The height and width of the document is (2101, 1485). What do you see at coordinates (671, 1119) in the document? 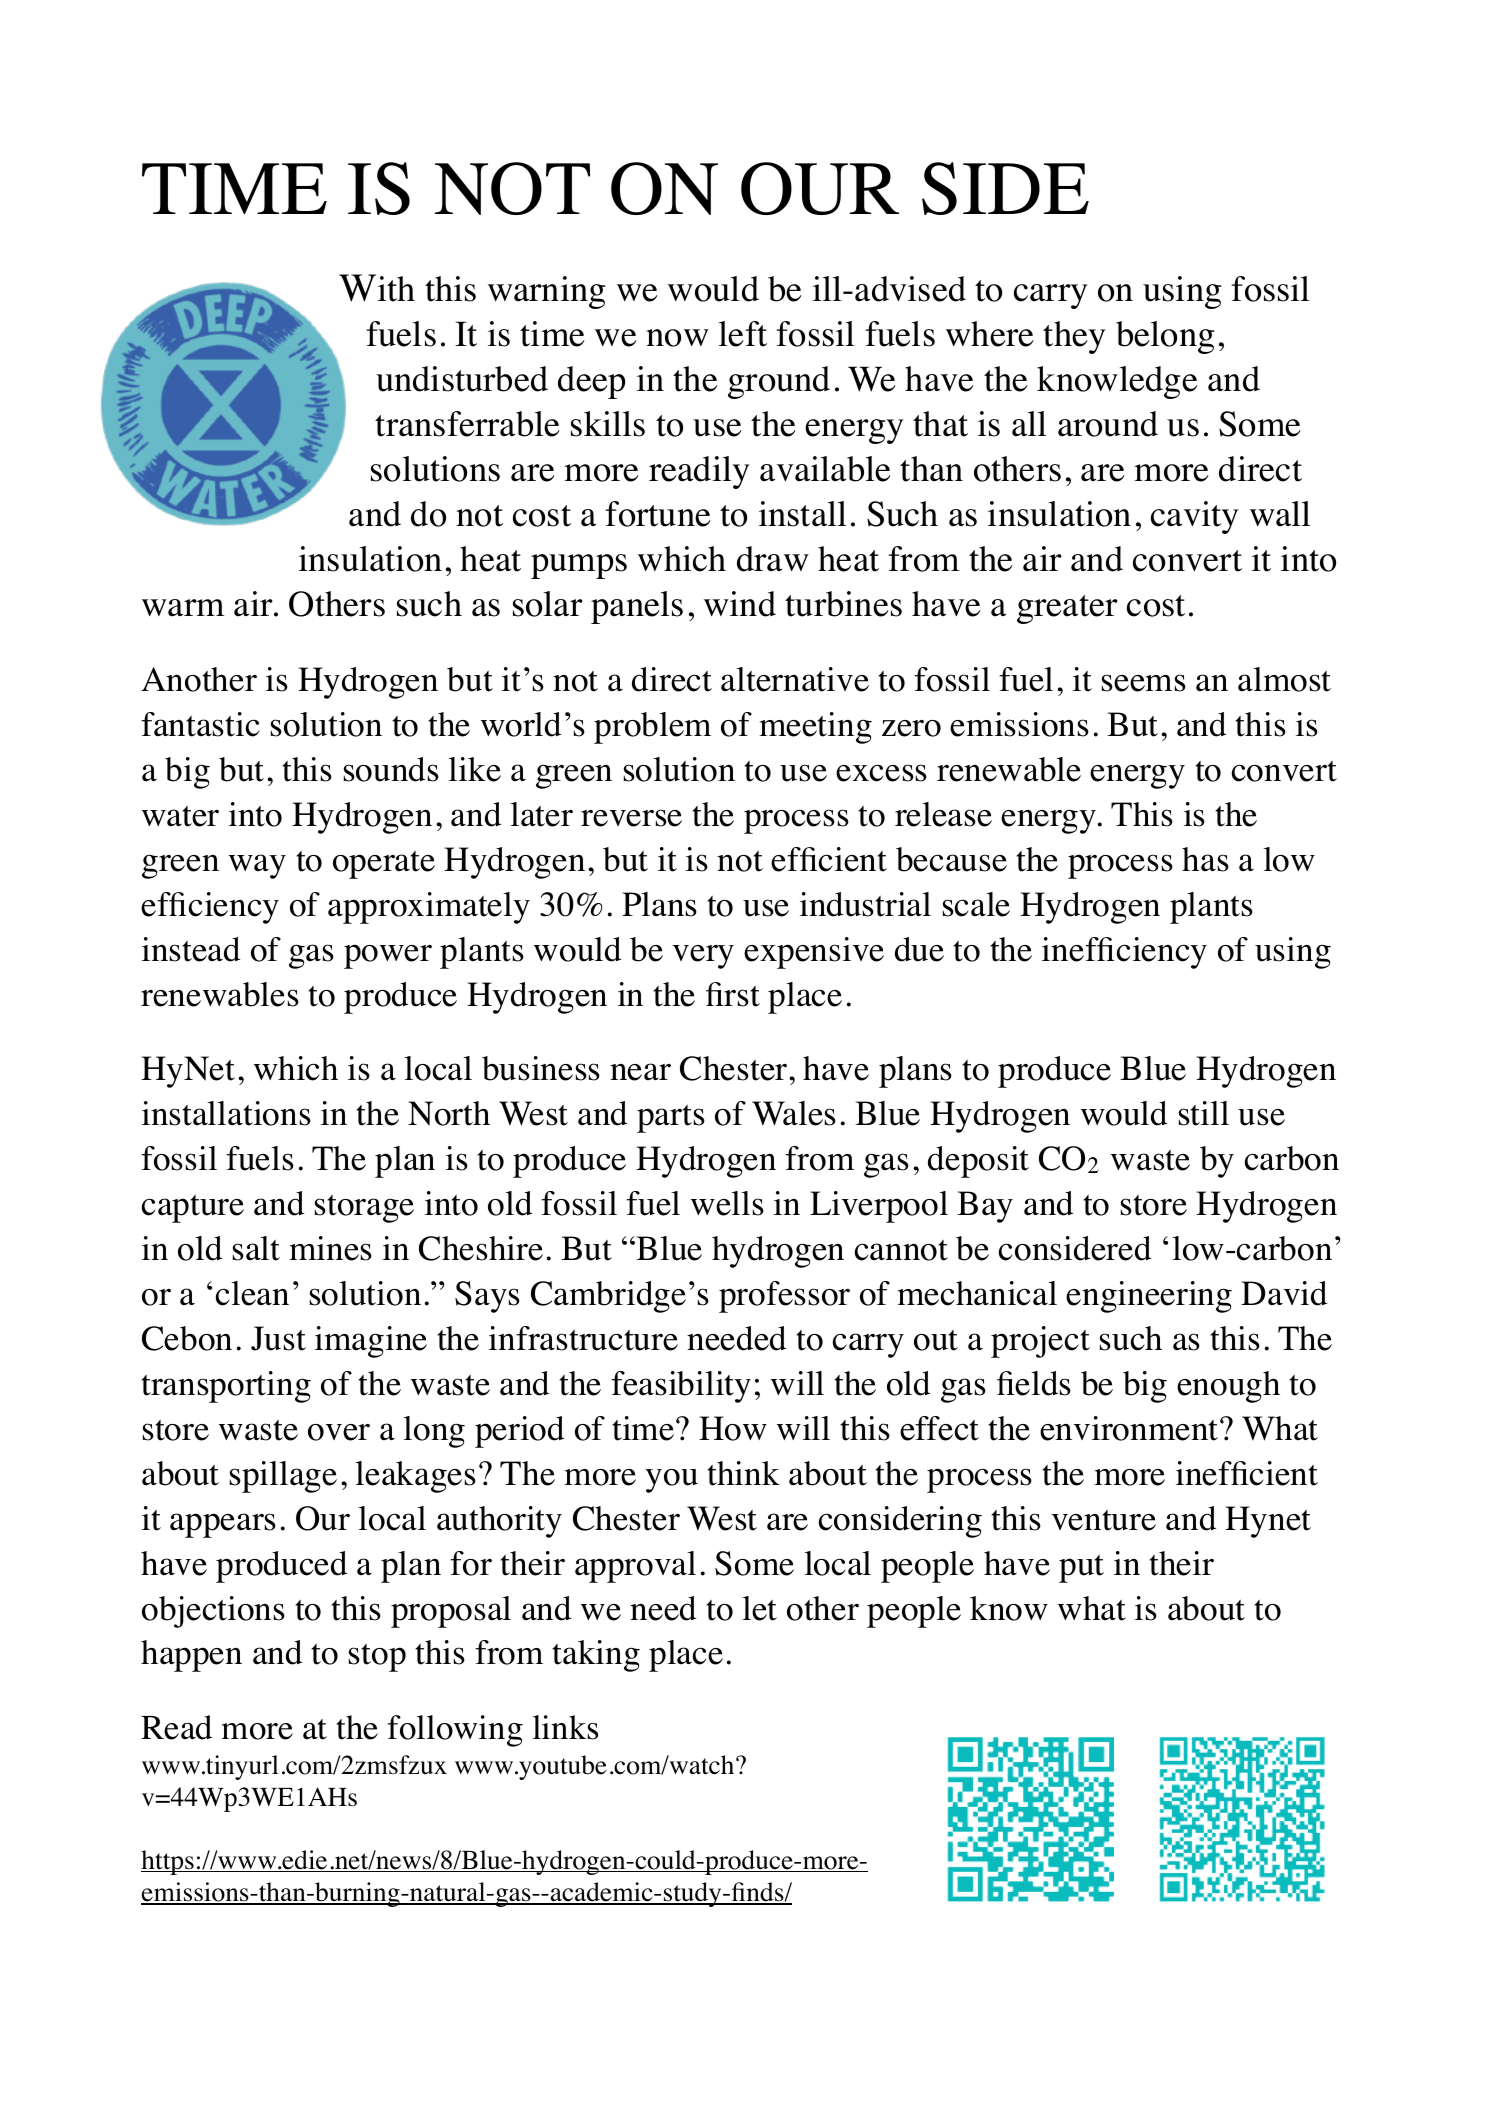
I see `parts` at bounding box center [671, 1119].
